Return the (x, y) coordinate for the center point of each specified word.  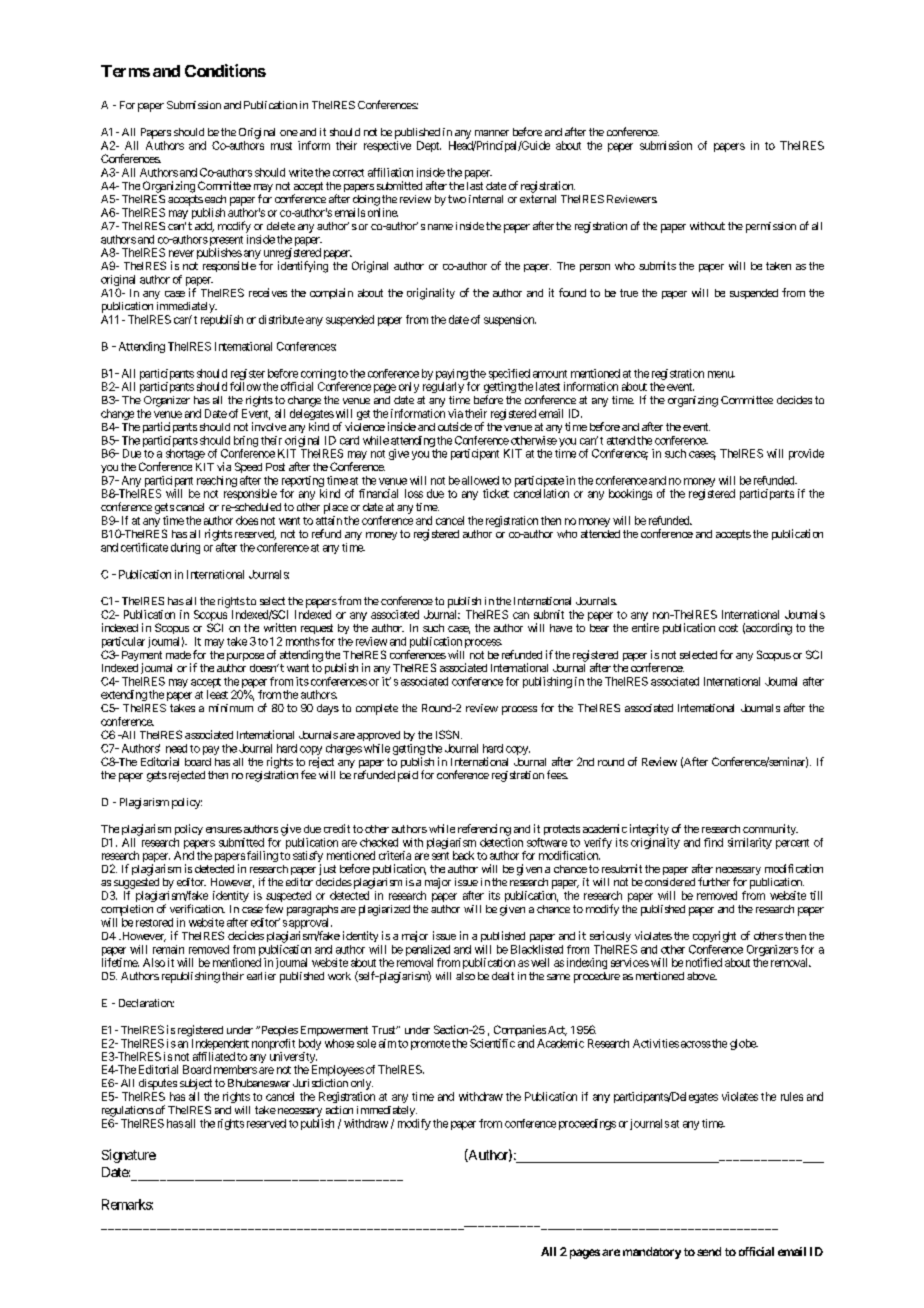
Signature (129, 1156)
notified (704, 962)
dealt (503, 976)
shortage (185, 454)
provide (806, 454)
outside (455, 426)
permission (771, 227)
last (475, 186)
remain (168, 949)
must (281, 146)
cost (728, 628)
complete (377, 709)
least (217, 694)
